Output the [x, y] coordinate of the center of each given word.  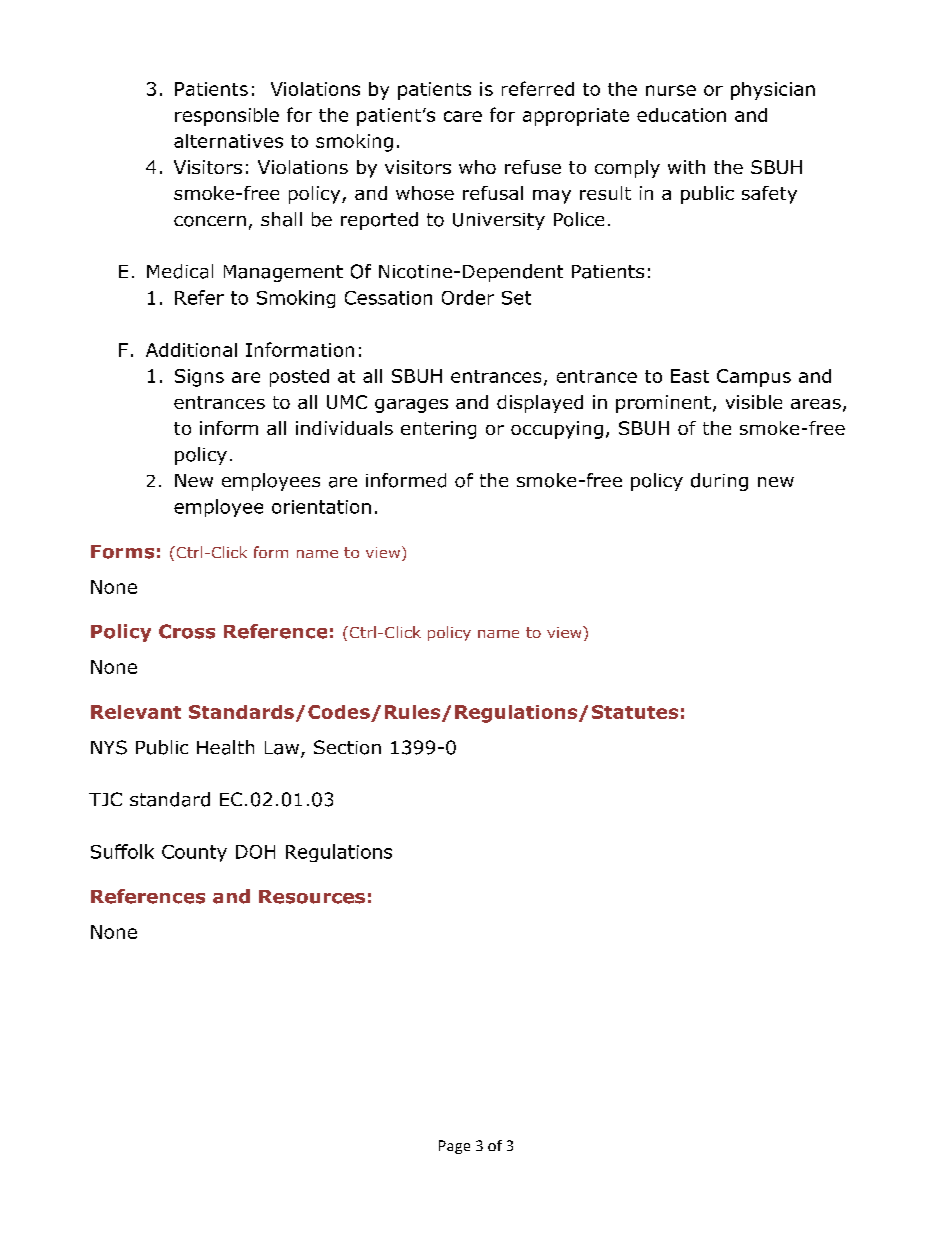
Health [225, 747]
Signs [199, 378]
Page [454, 1147]
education [681, 115]
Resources [312, 897]
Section [347, 747]
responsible [227, 117]
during [719, 482]
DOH [255, 852]
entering [438, 430]
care [463, 116]
